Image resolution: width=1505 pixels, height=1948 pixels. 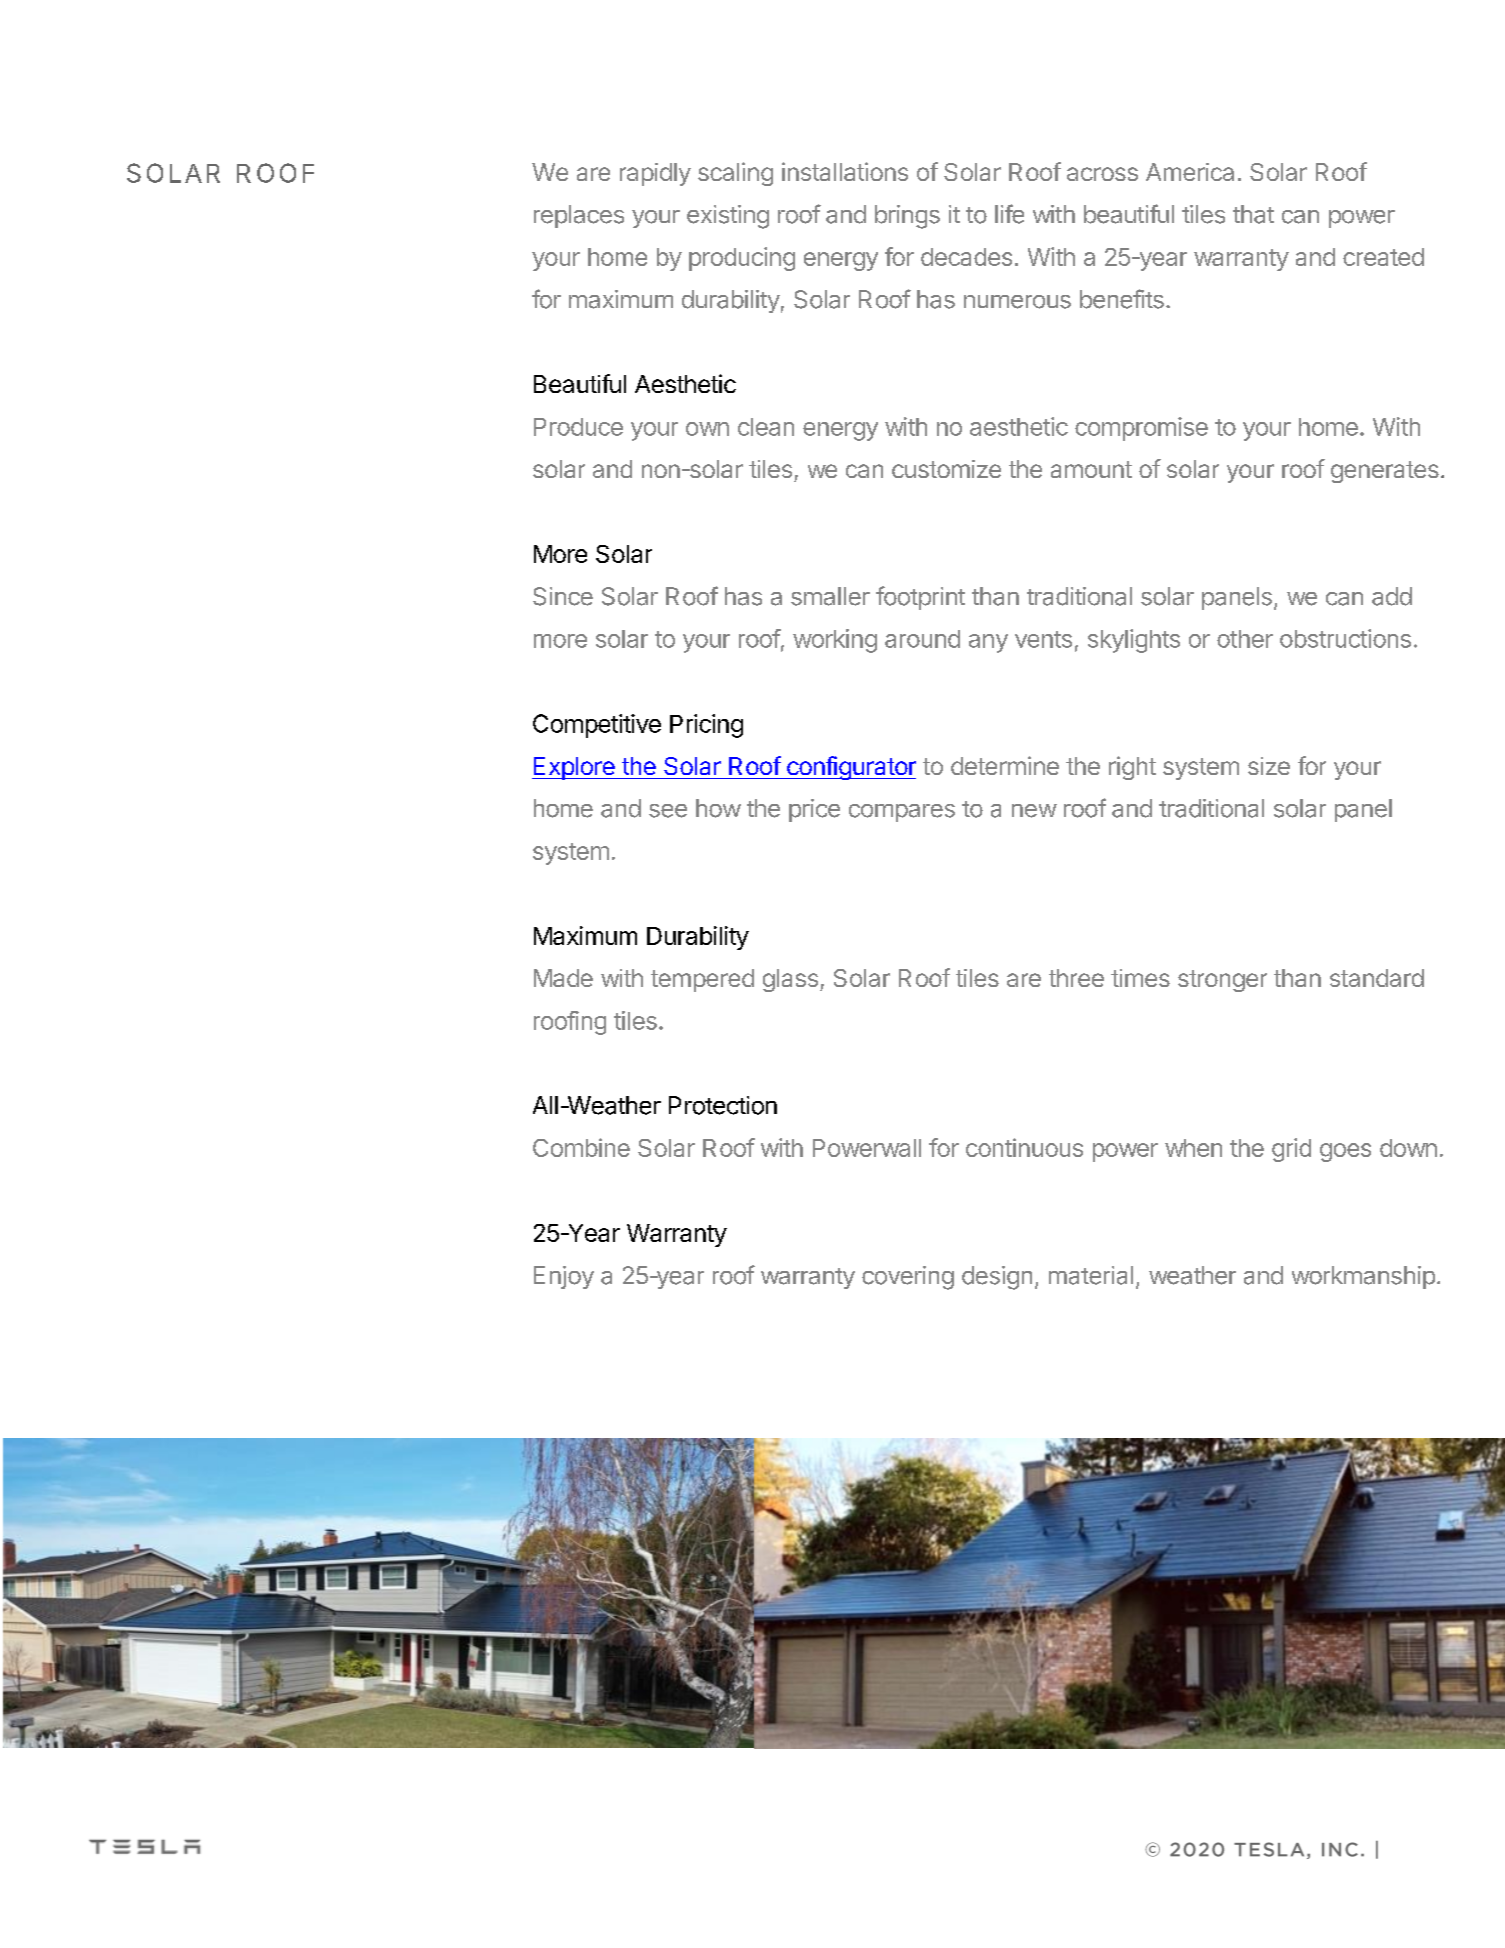 What do you see at coordinates (655, 174) in the document?
I see `rapidly` at bounding box center [655, 174].
